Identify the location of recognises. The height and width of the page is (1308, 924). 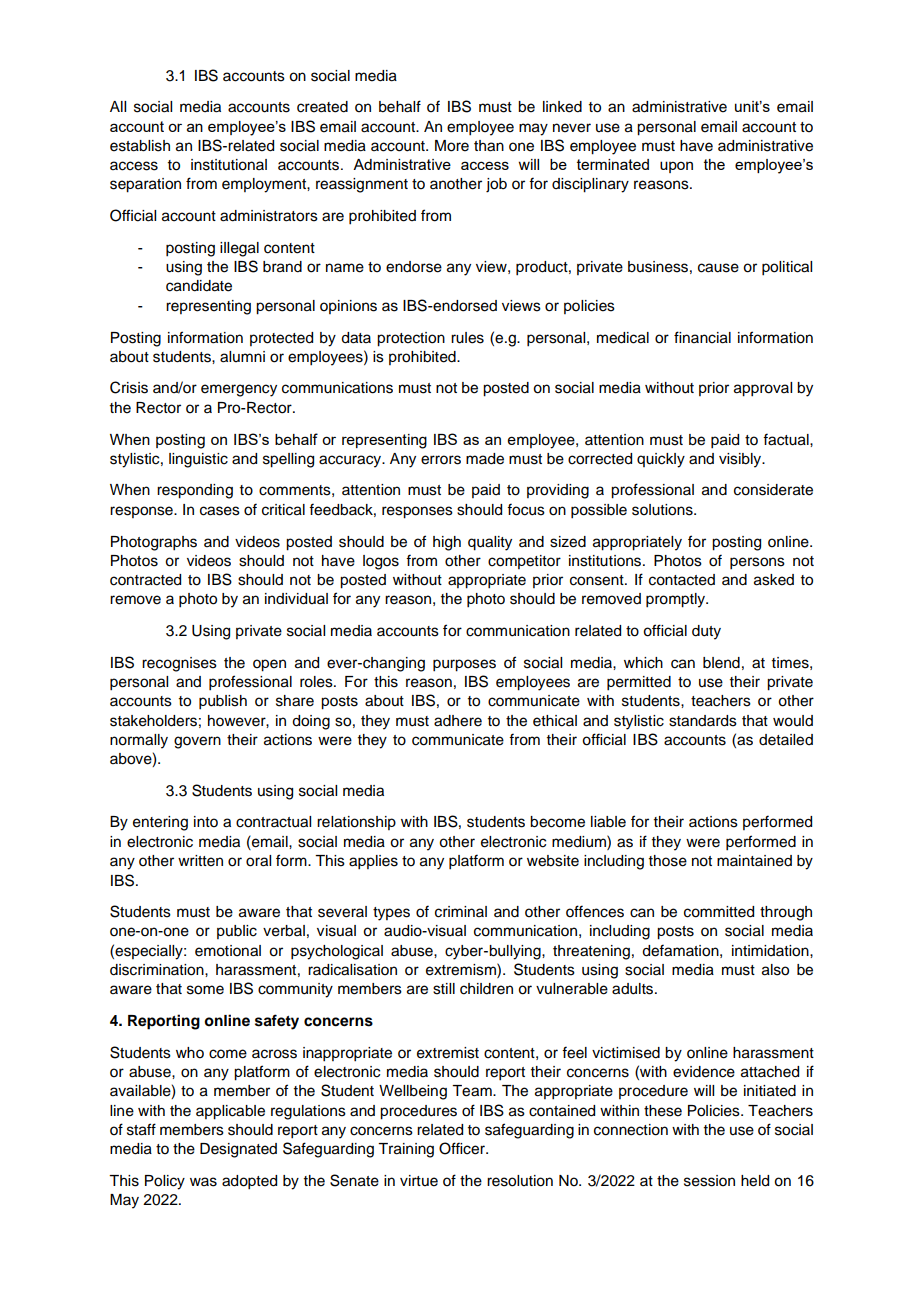
(179, 664).
